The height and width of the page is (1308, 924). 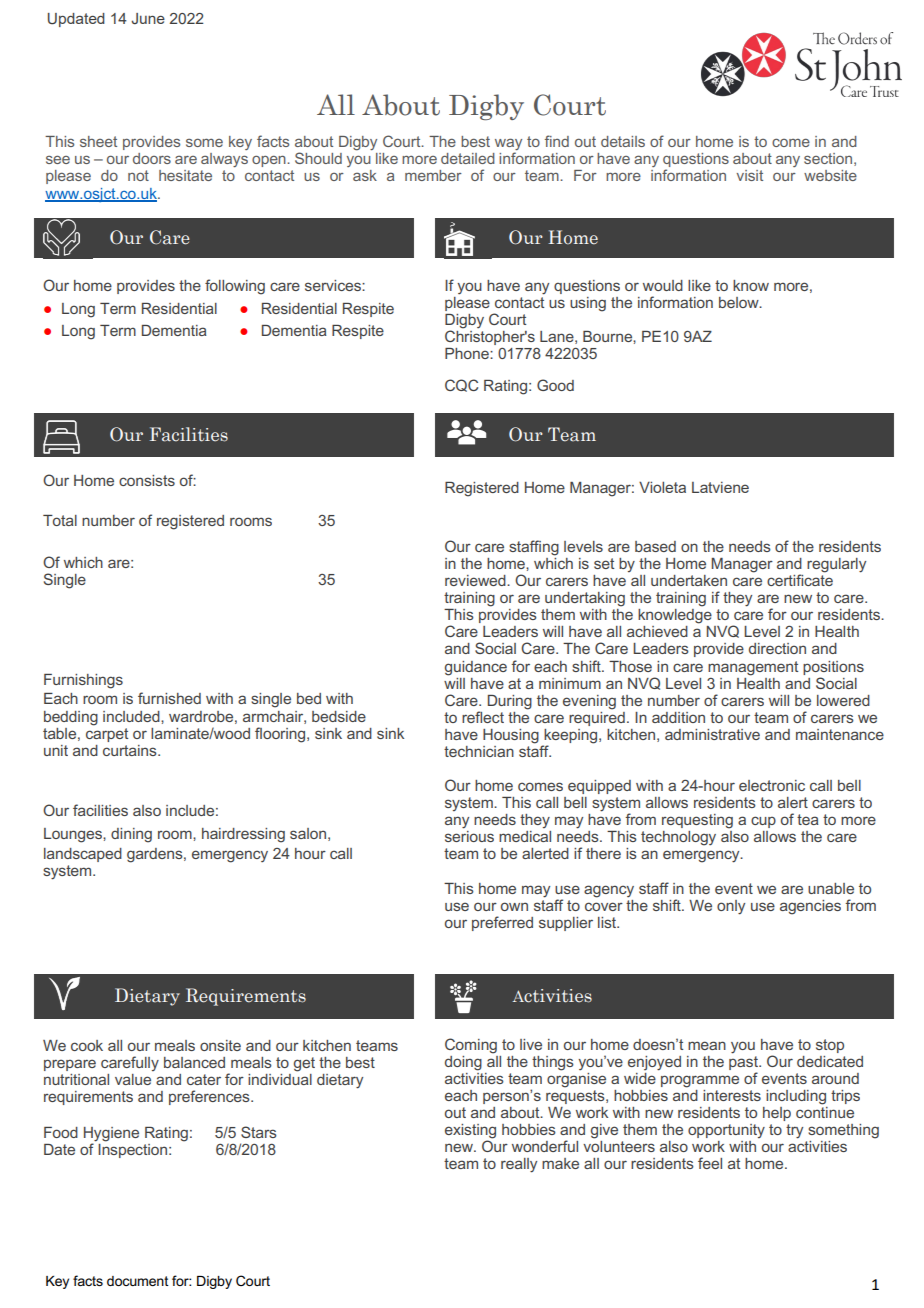 What do you see at coordinates (519, 1165) in the page?
I see `really` at bounding box center [519, 1165].
